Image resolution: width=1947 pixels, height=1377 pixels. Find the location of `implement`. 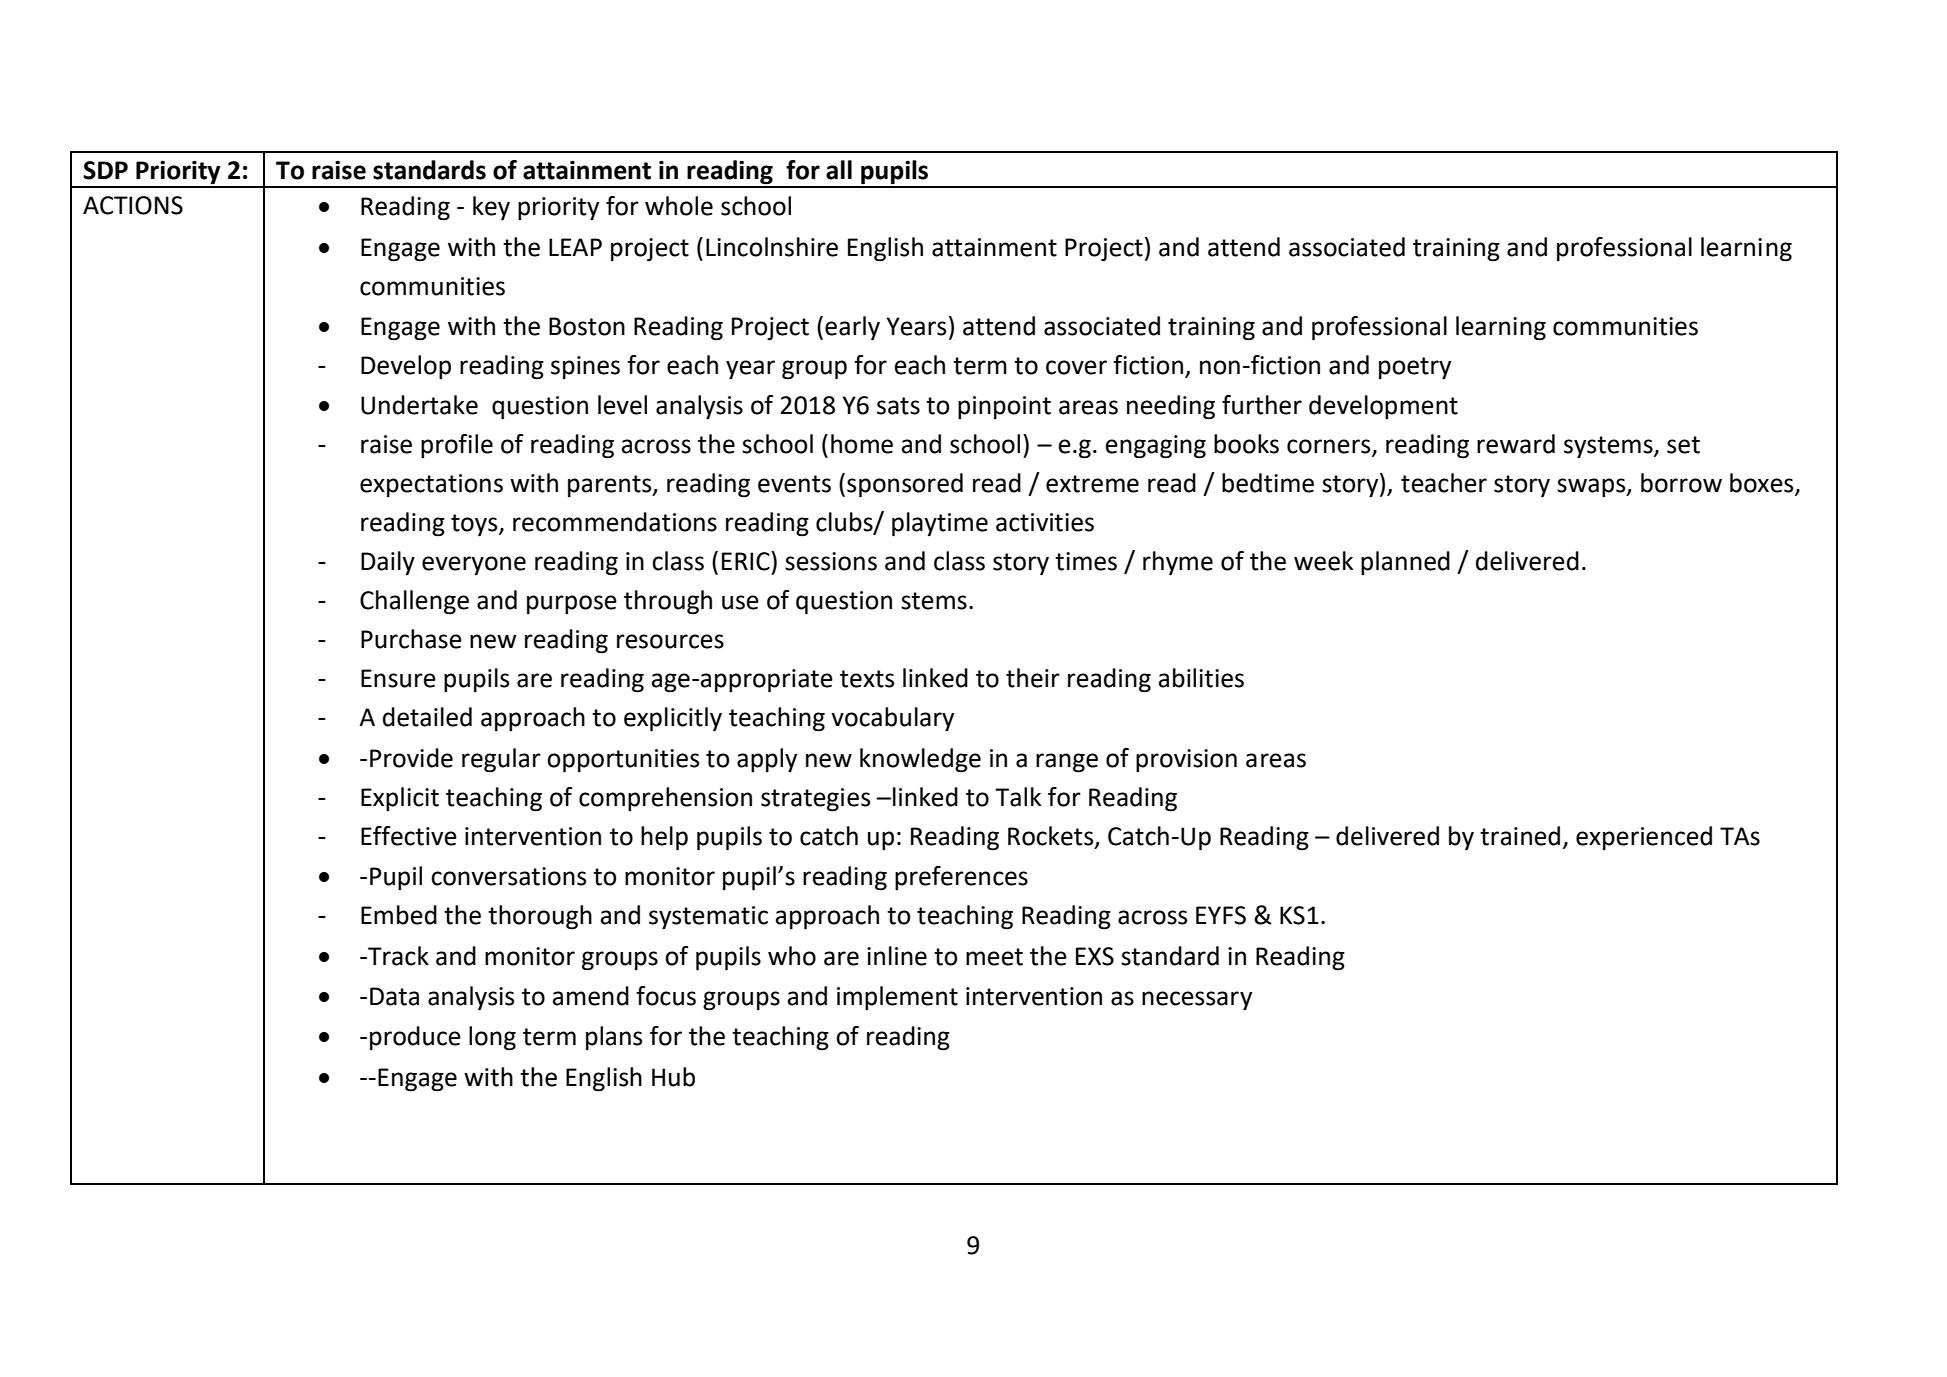

implement is located at coordinates (897, 998).
